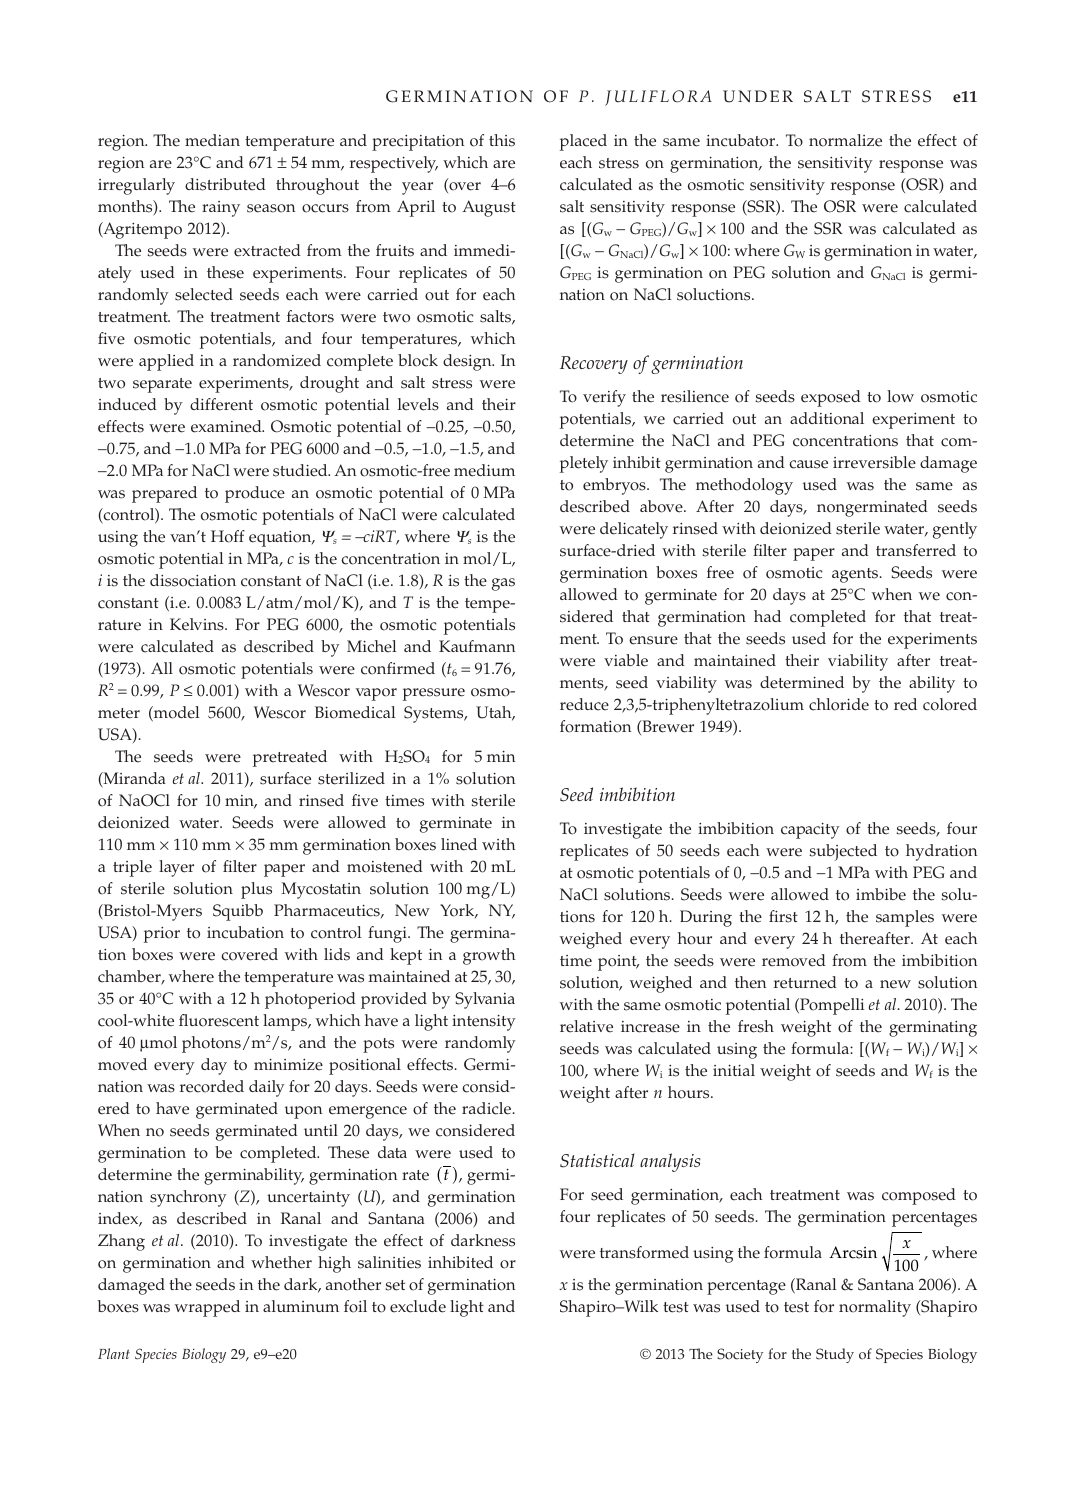  What do you see at coordinates (162, 935) in the screenshot?
I see `prior` at bounding box center [162, 935].
